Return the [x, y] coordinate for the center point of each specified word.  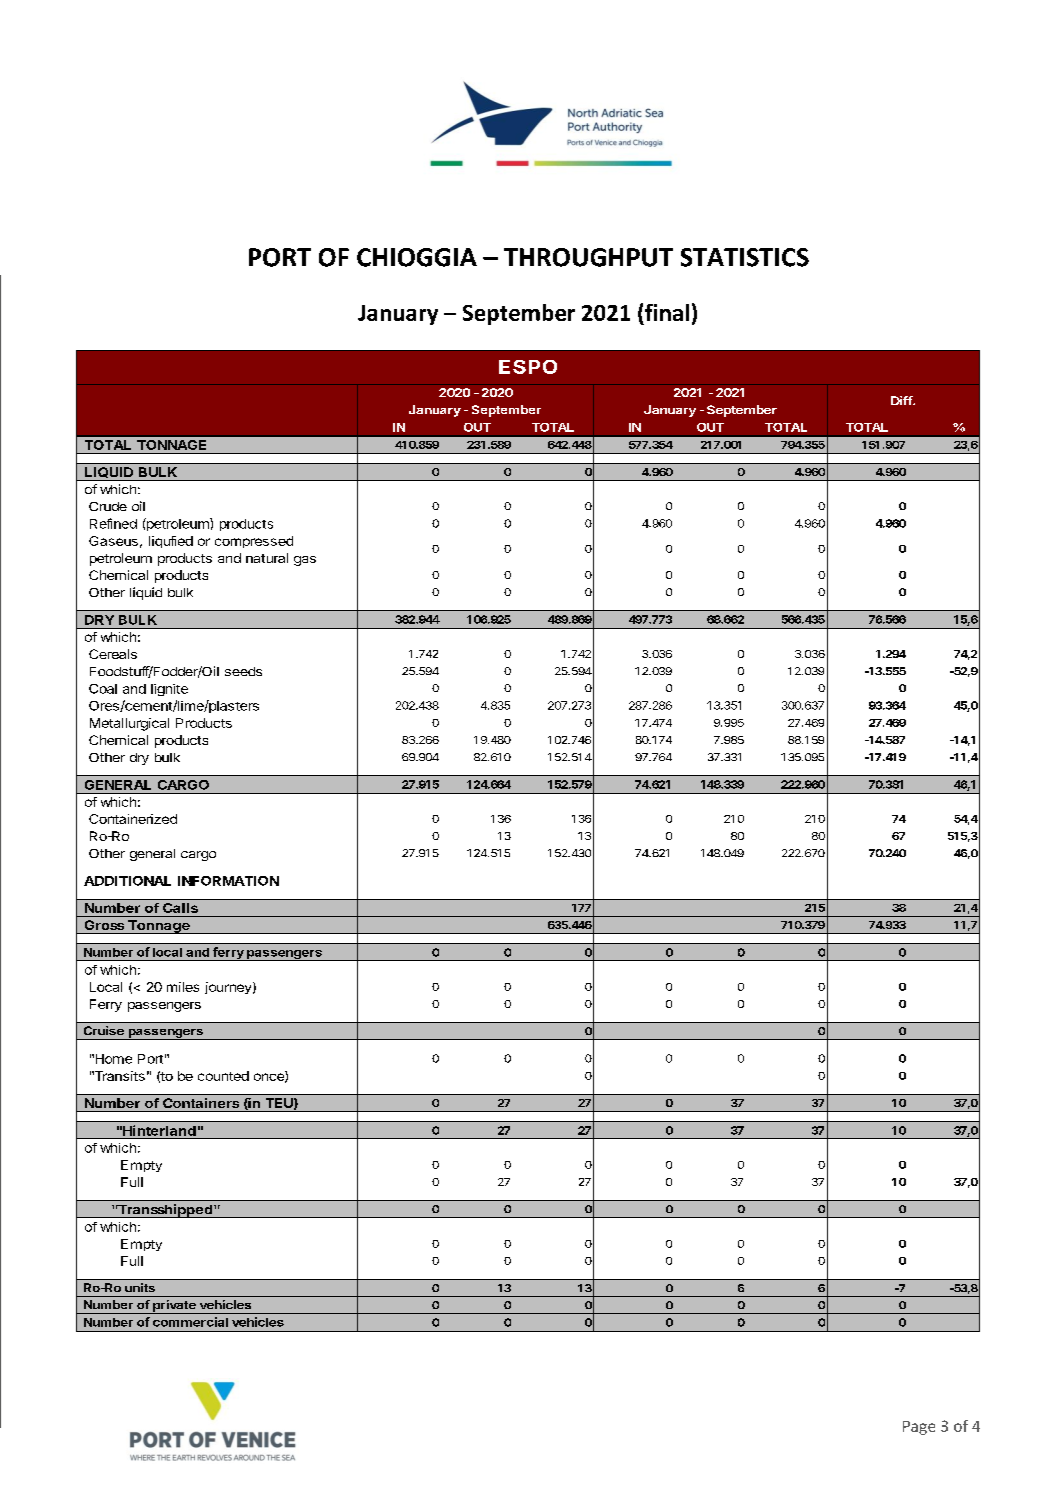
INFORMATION [228, 881]
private [174, 1307]
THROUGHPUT [588, 257]
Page [919, 1428]
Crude [108, 506]
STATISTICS [745, 257]
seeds [243, 671]
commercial [190, 1322]
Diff [902, 400]
